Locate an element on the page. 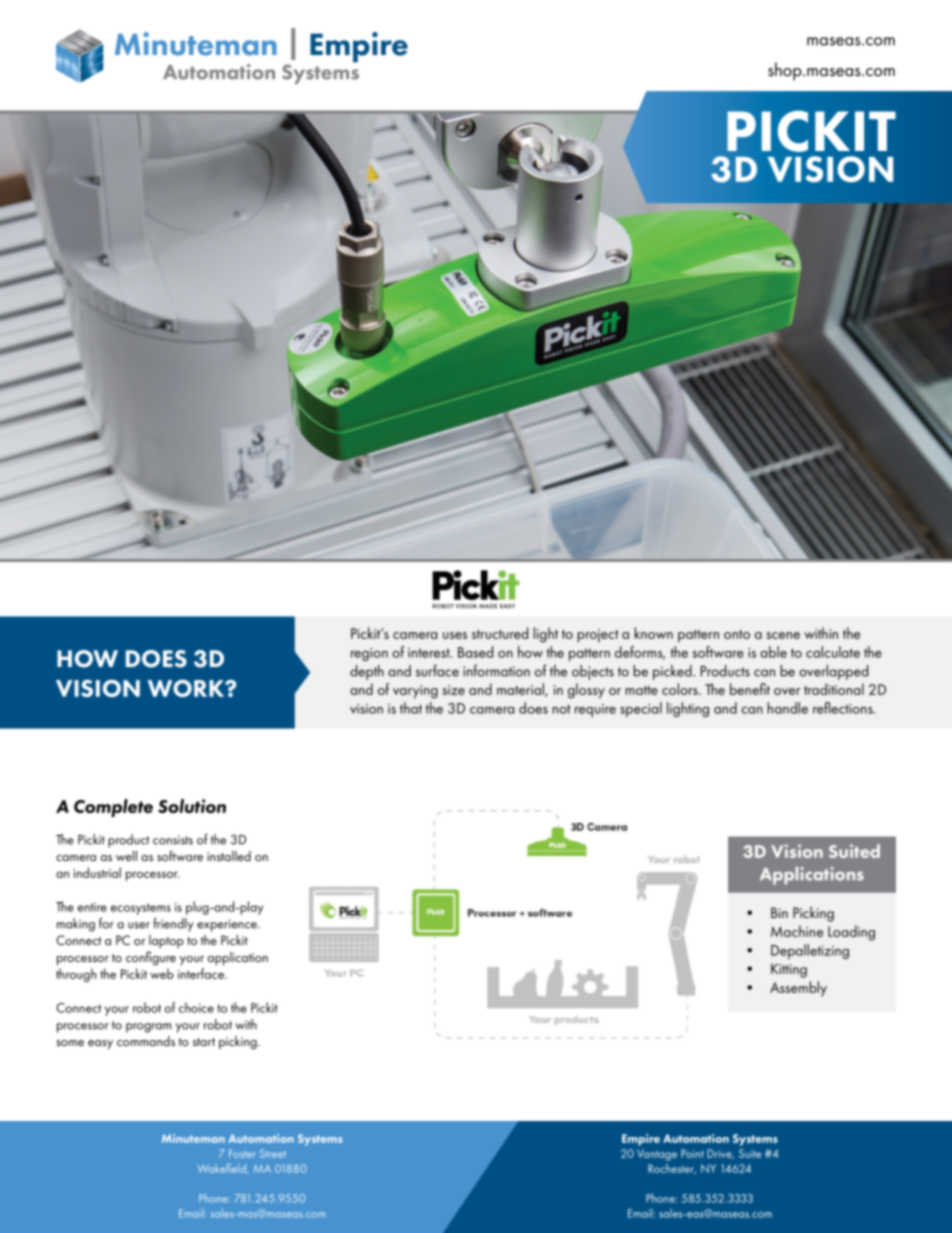  commands is located at coordinates (146, 1041).
